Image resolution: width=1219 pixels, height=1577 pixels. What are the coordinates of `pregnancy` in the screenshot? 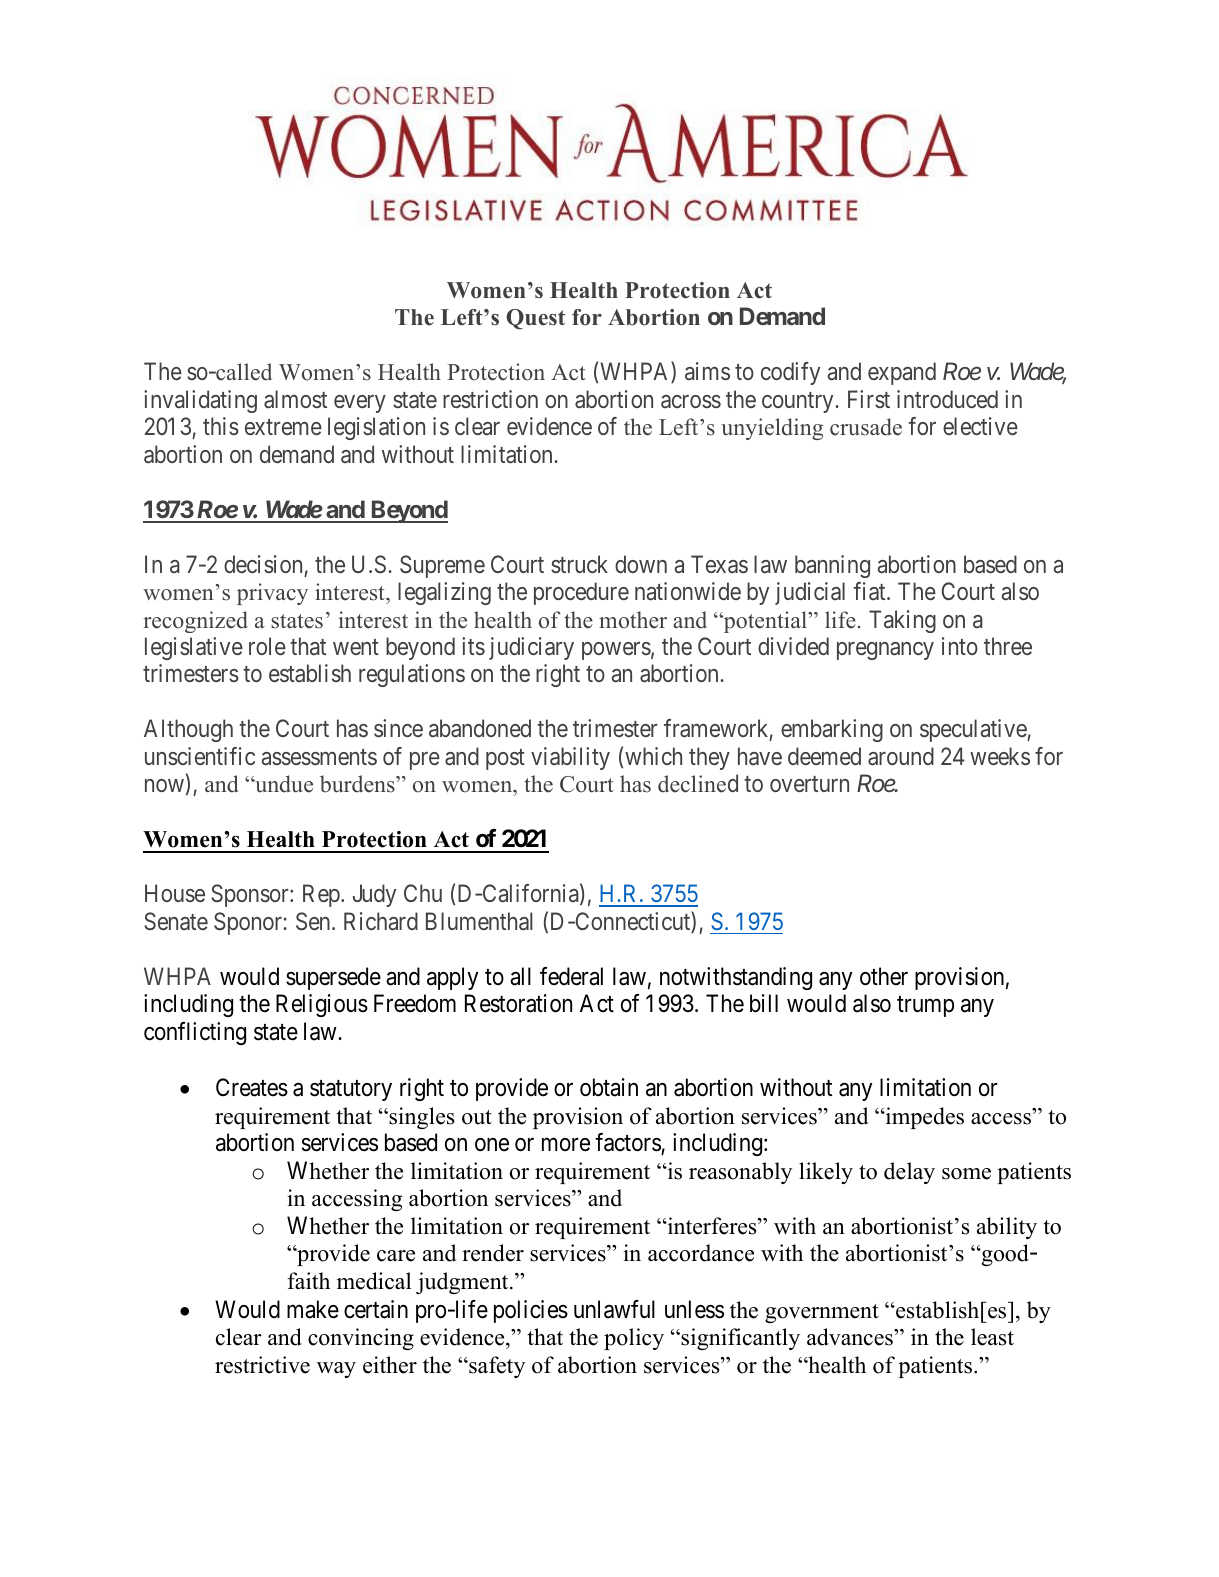 It's located at (885, 651).
